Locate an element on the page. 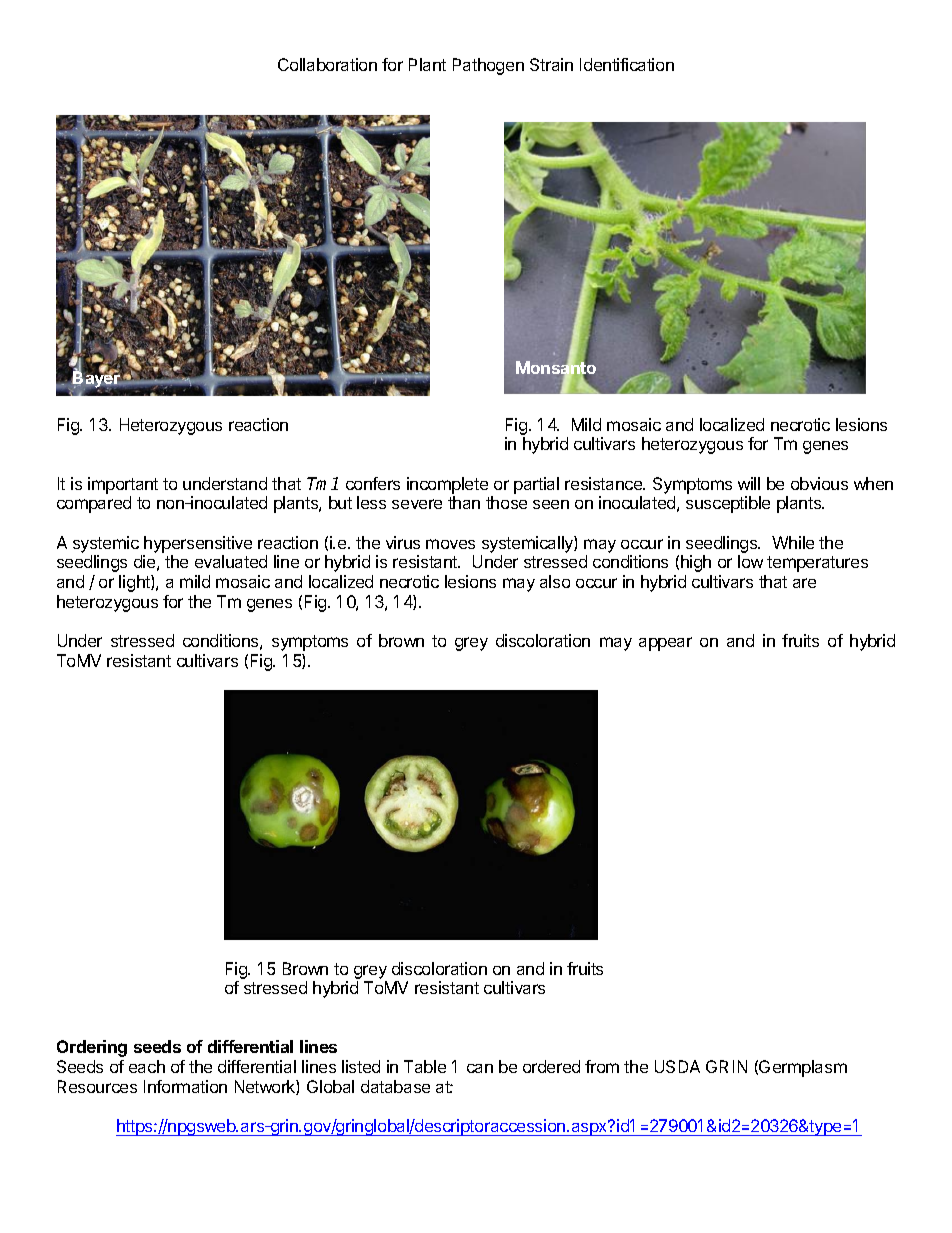  incomplete is located at coordinates (447, 485).
